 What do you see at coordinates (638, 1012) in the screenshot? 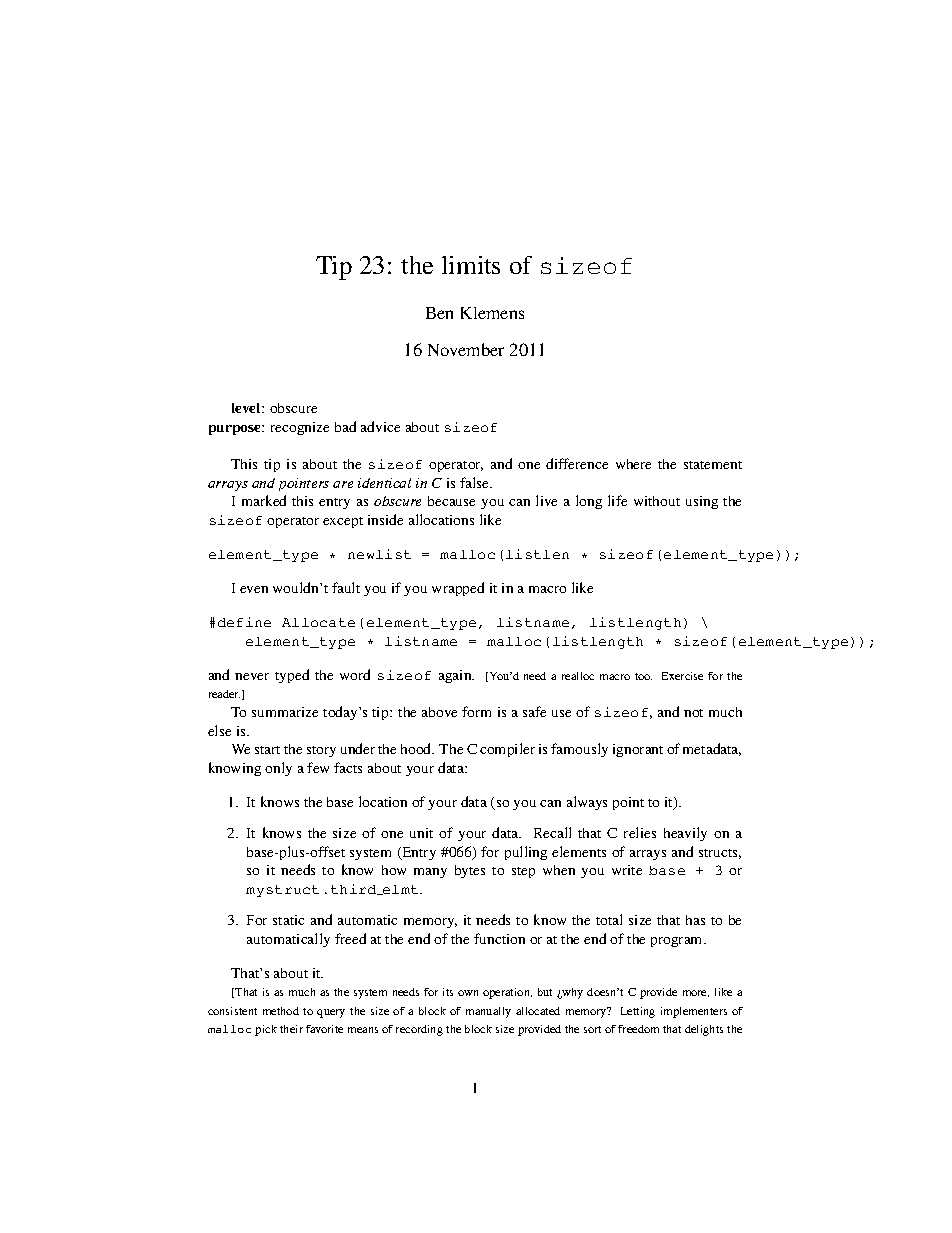
I see `Letting` at bounding box center [638, 1012].
